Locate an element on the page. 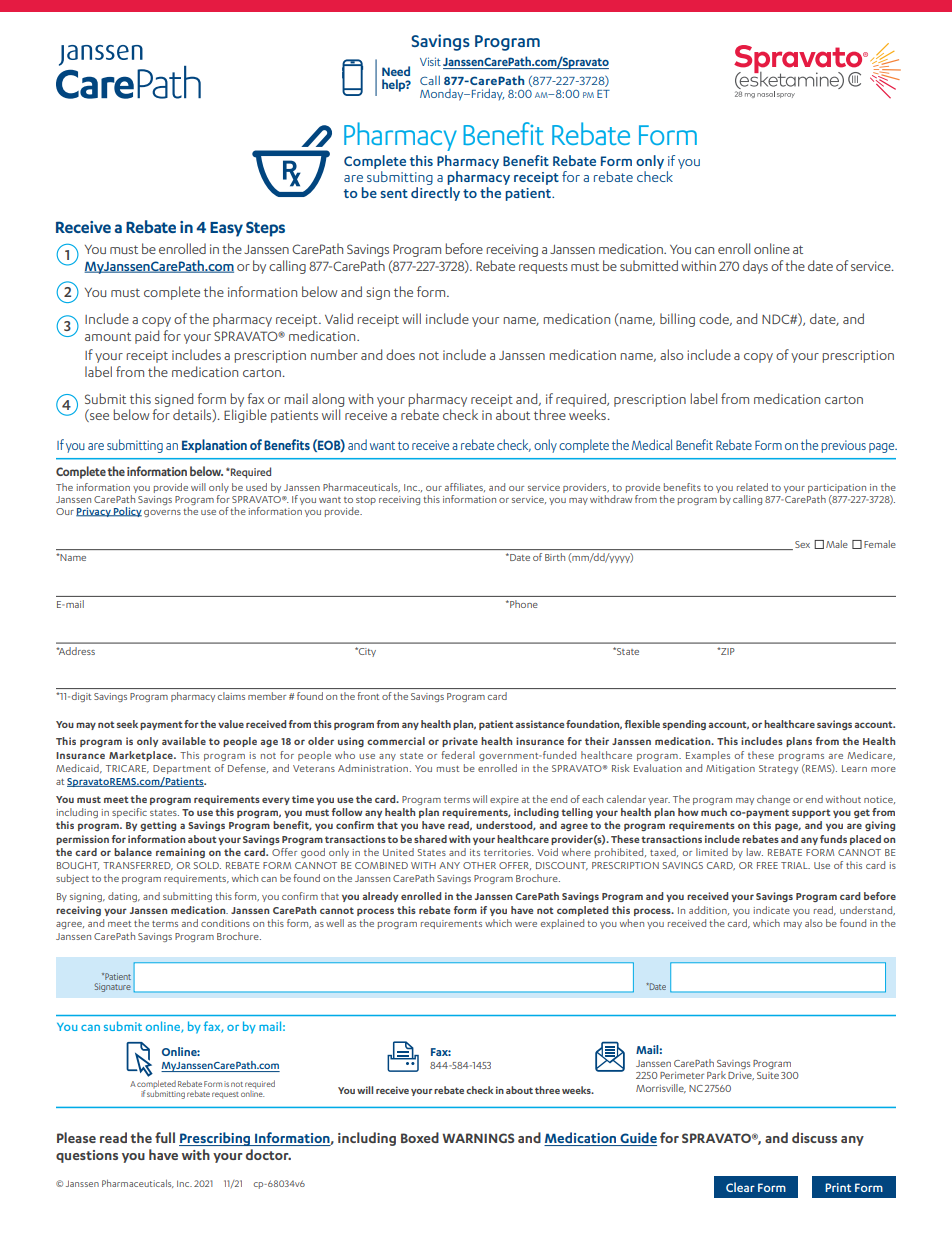 The image size is (952, 1233). Birth is located at coordinates (555, 557).
